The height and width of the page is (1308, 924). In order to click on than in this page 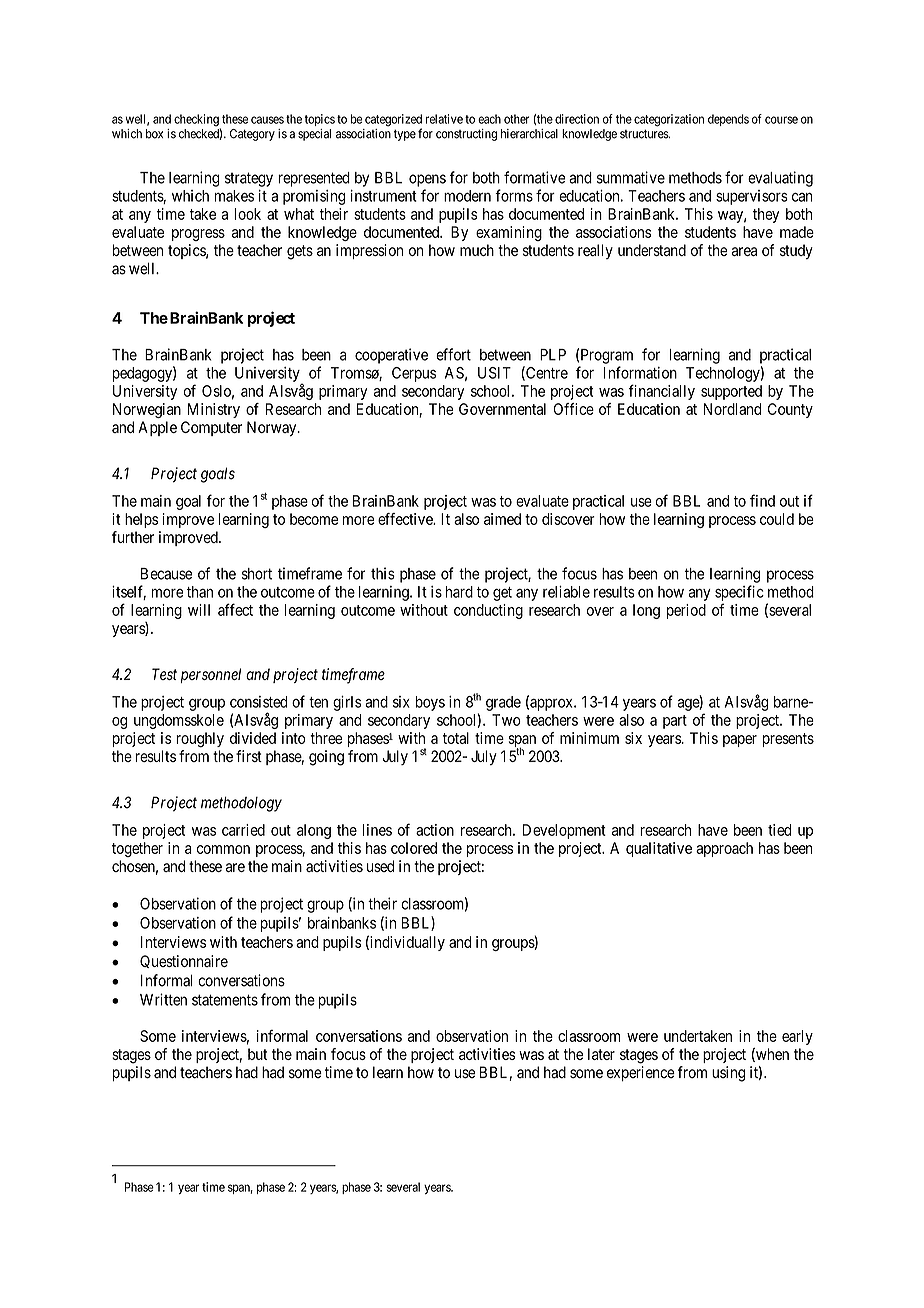, I will do `click(200, 592)`.
